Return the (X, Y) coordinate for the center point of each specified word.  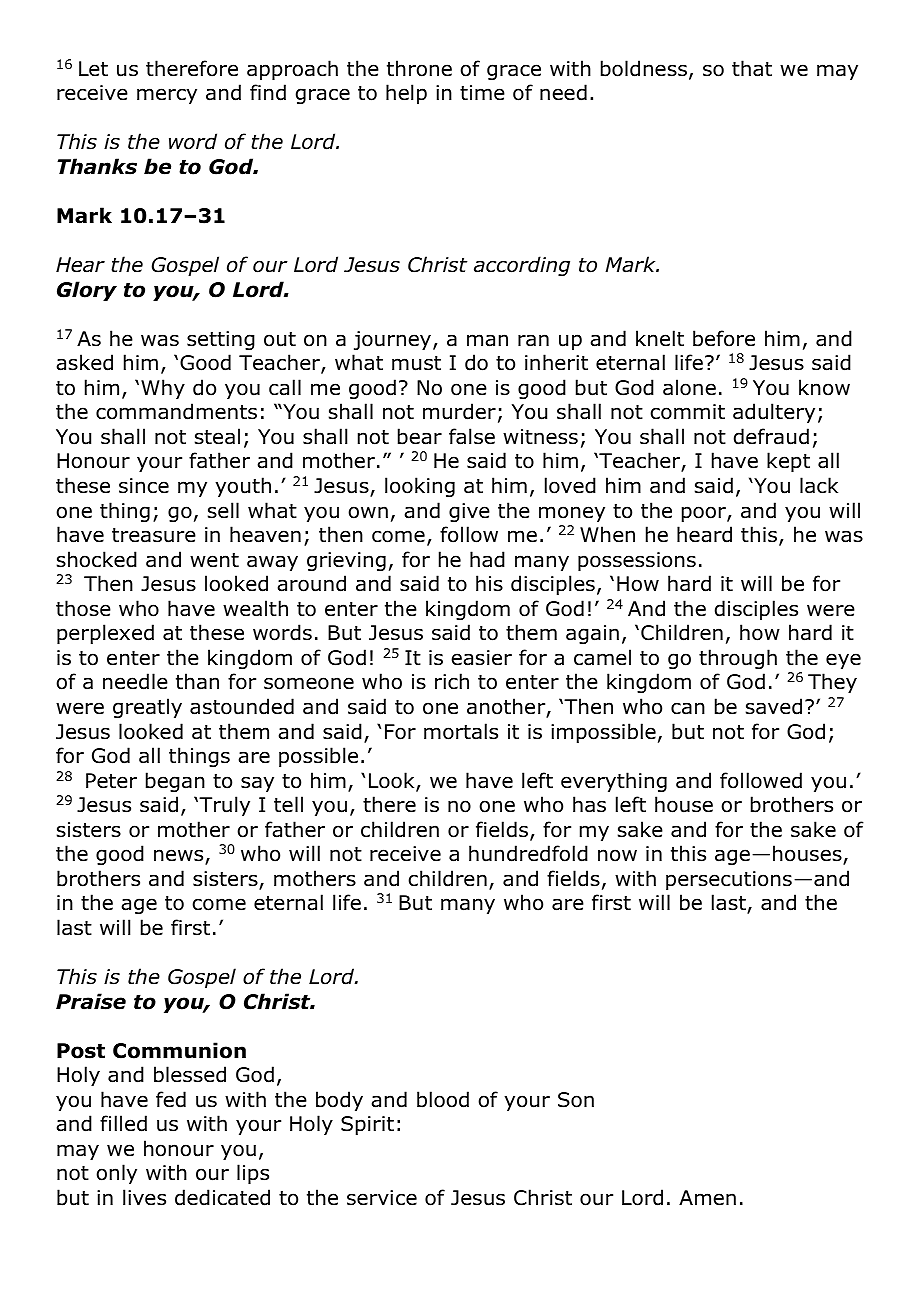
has (589, 804)
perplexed (105, 634)
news (180, 857)
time (482, 93)
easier (481, 658)
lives (144, 1197)
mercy (167, 96)
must (416, 363)
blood (443, 1099)
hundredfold (528, 853)
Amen (707, 1198)
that (752, 68)
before (724, 338)
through (738, 659)
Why (163, 389)
